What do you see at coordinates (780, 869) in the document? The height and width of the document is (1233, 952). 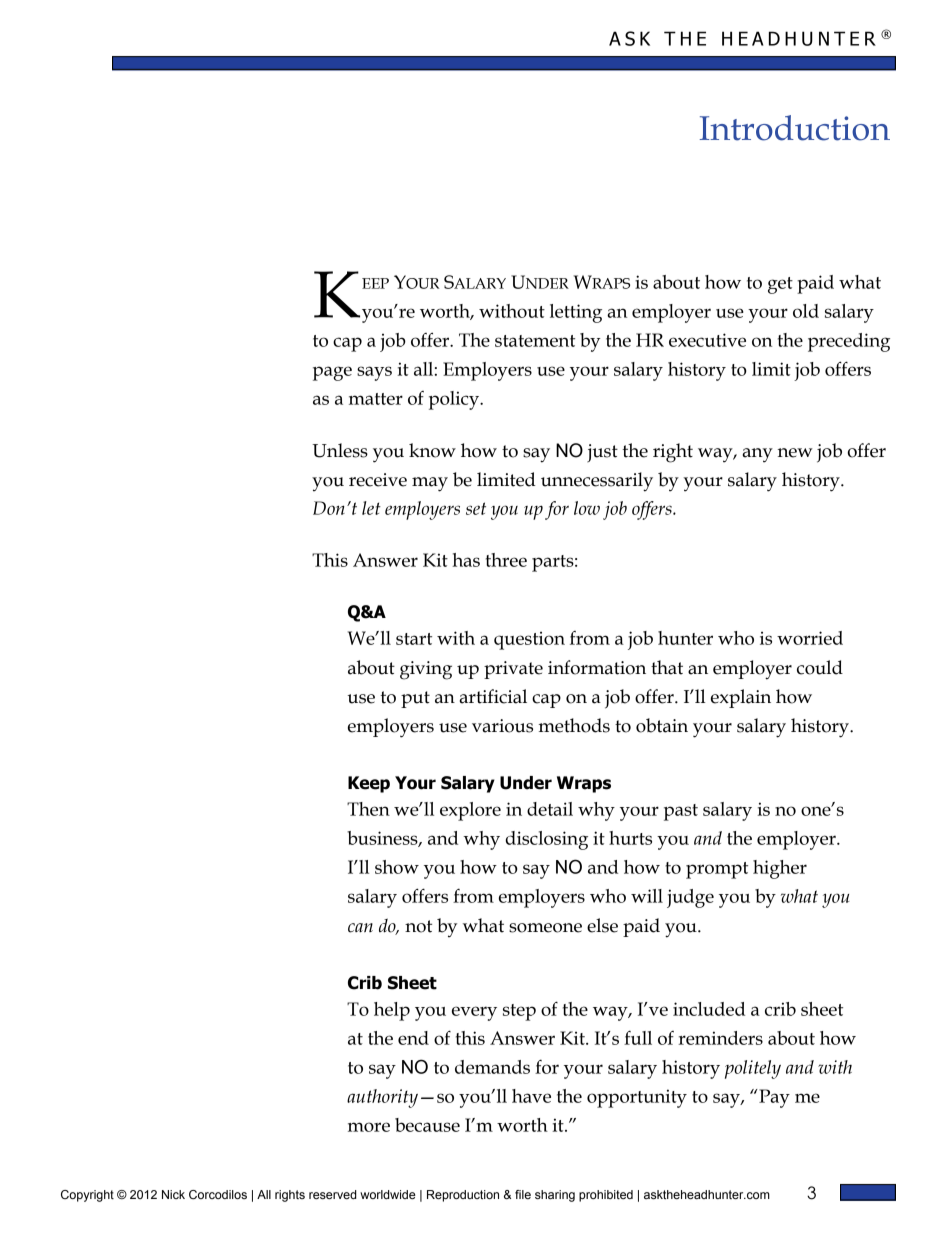 I see `higher` at bounding box center [780, 869].
